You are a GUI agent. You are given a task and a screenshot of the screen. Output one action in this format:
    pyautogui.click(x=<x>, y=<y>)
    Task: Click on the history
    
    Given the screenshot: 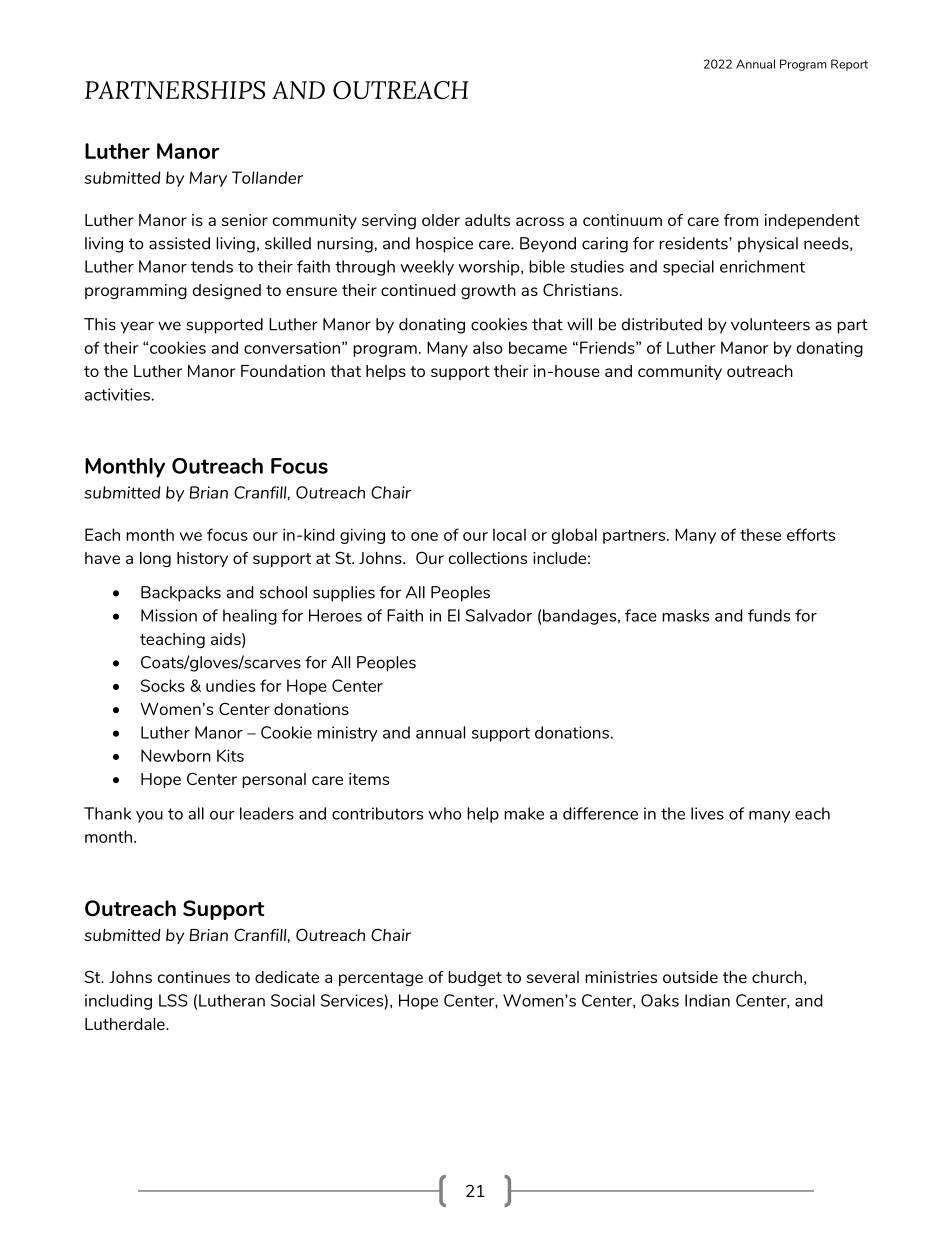 What is the action you would take?
    pyautogui.click(x=202, y=559)
